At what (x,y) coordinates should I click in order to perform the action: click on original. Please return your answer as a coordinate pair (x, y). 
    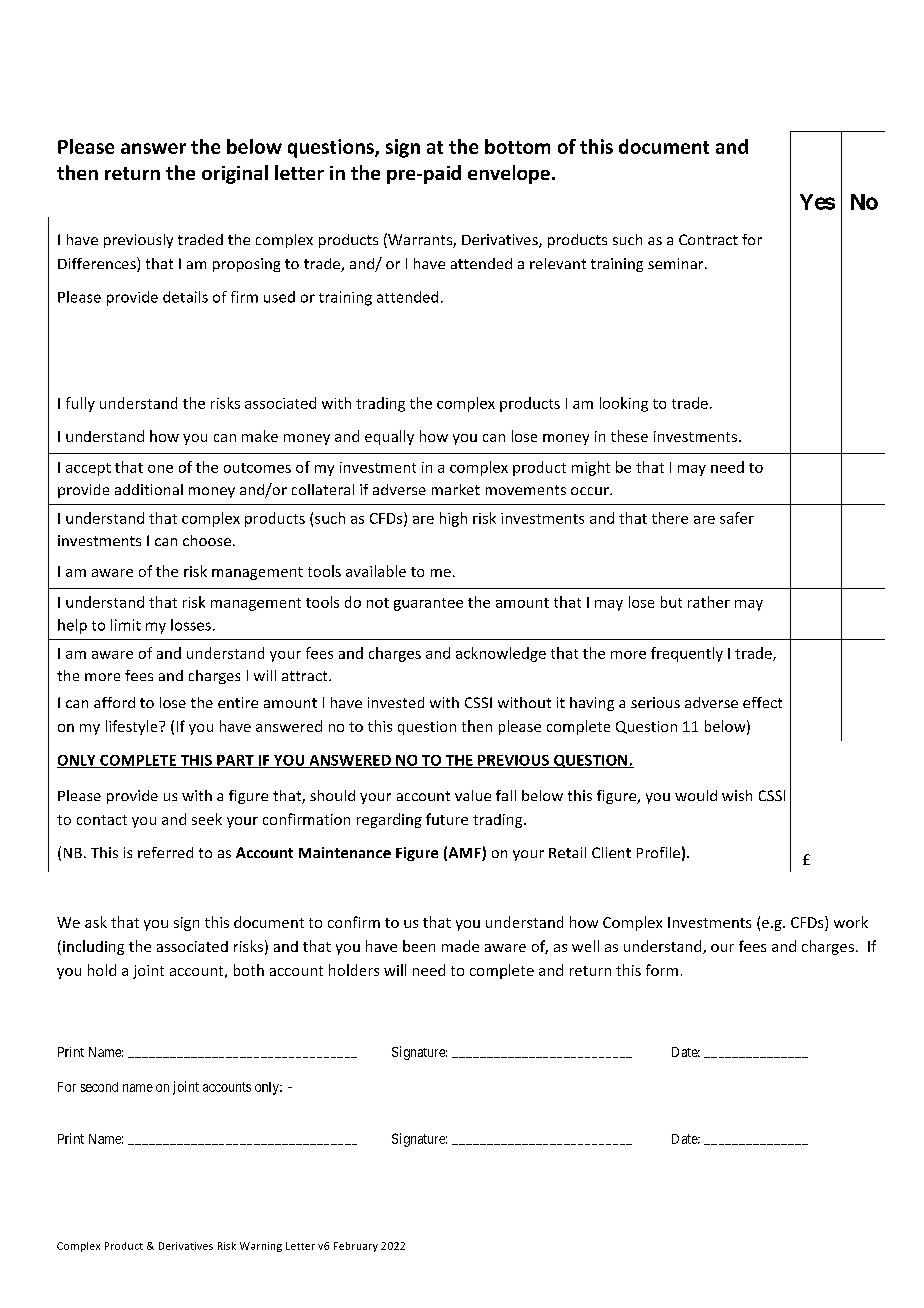
    Looking at the image, I should click on (235, 174).
